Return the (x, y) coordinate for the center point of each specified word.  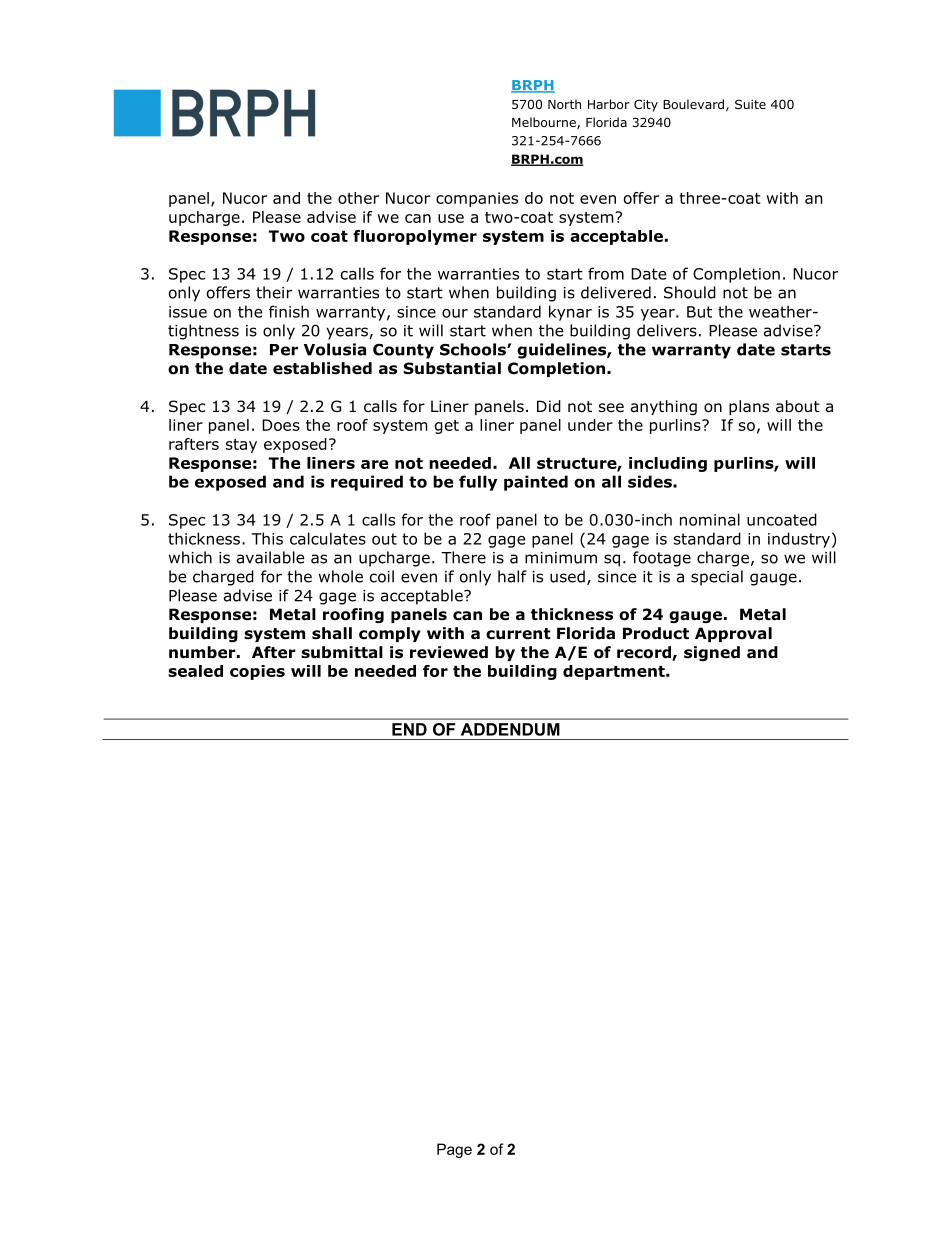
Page (454, 1150)
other (358, 198)
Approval (733, 634)
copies (257, 672)
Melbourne (545, 123)
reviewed (449, 652)
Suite (750, 104)
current (518, 634)
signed (712, 653)
